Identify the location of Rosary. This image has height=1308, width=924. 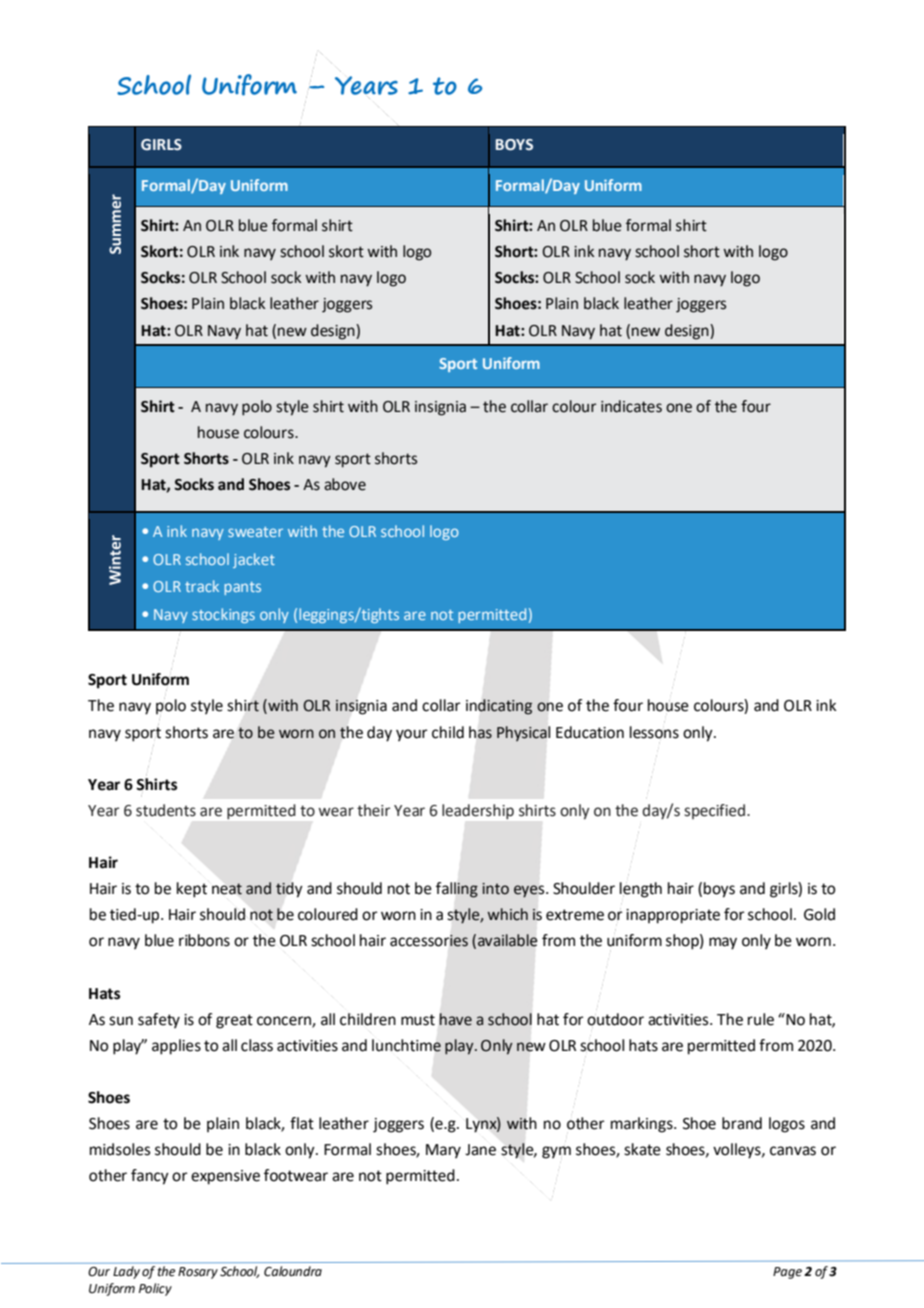
(198, 1273).
